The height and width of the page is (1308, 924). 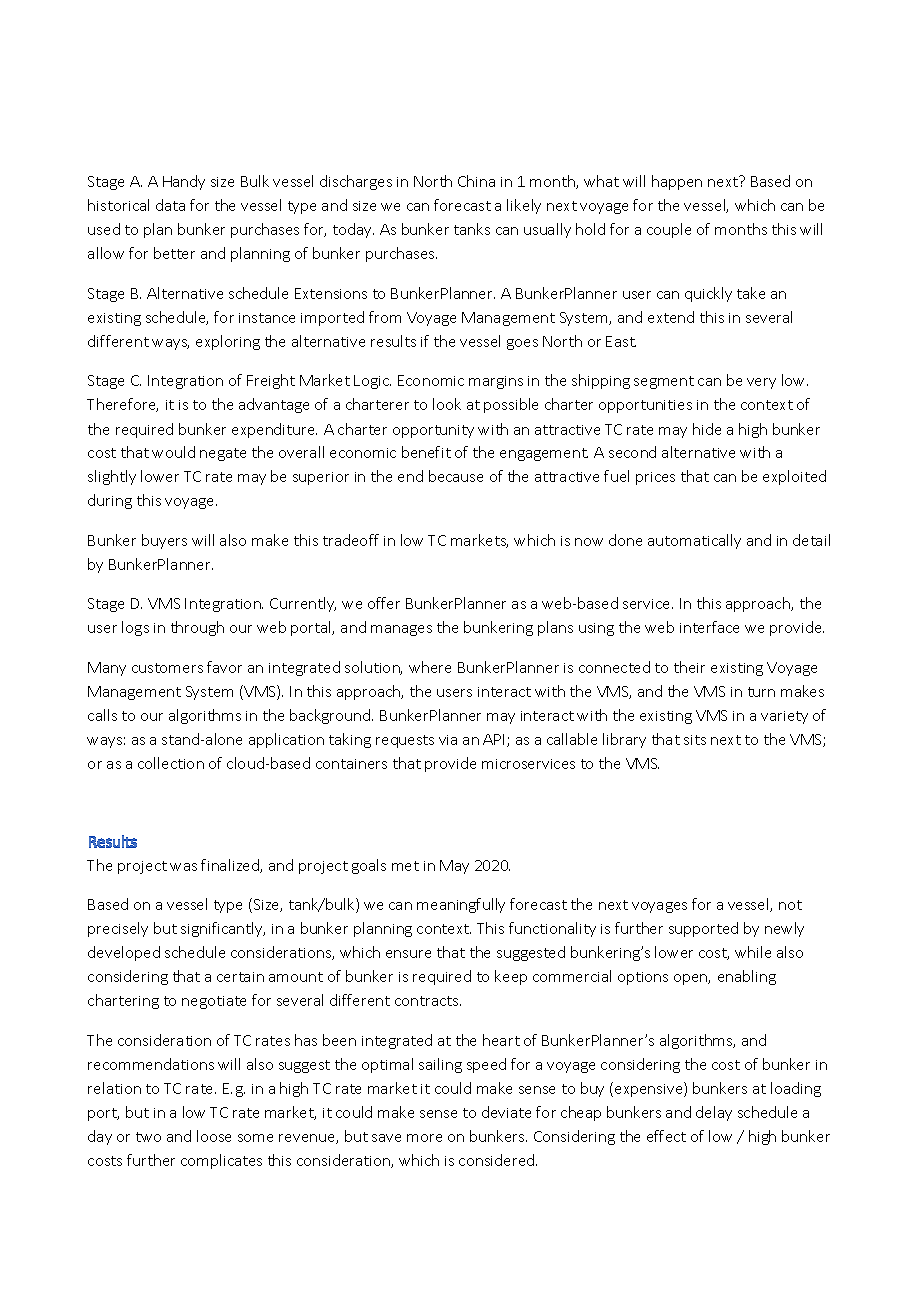 What do you see at coordinates (694, 541) in the page?
I see `automatically` at bounding box center [694, 541].
